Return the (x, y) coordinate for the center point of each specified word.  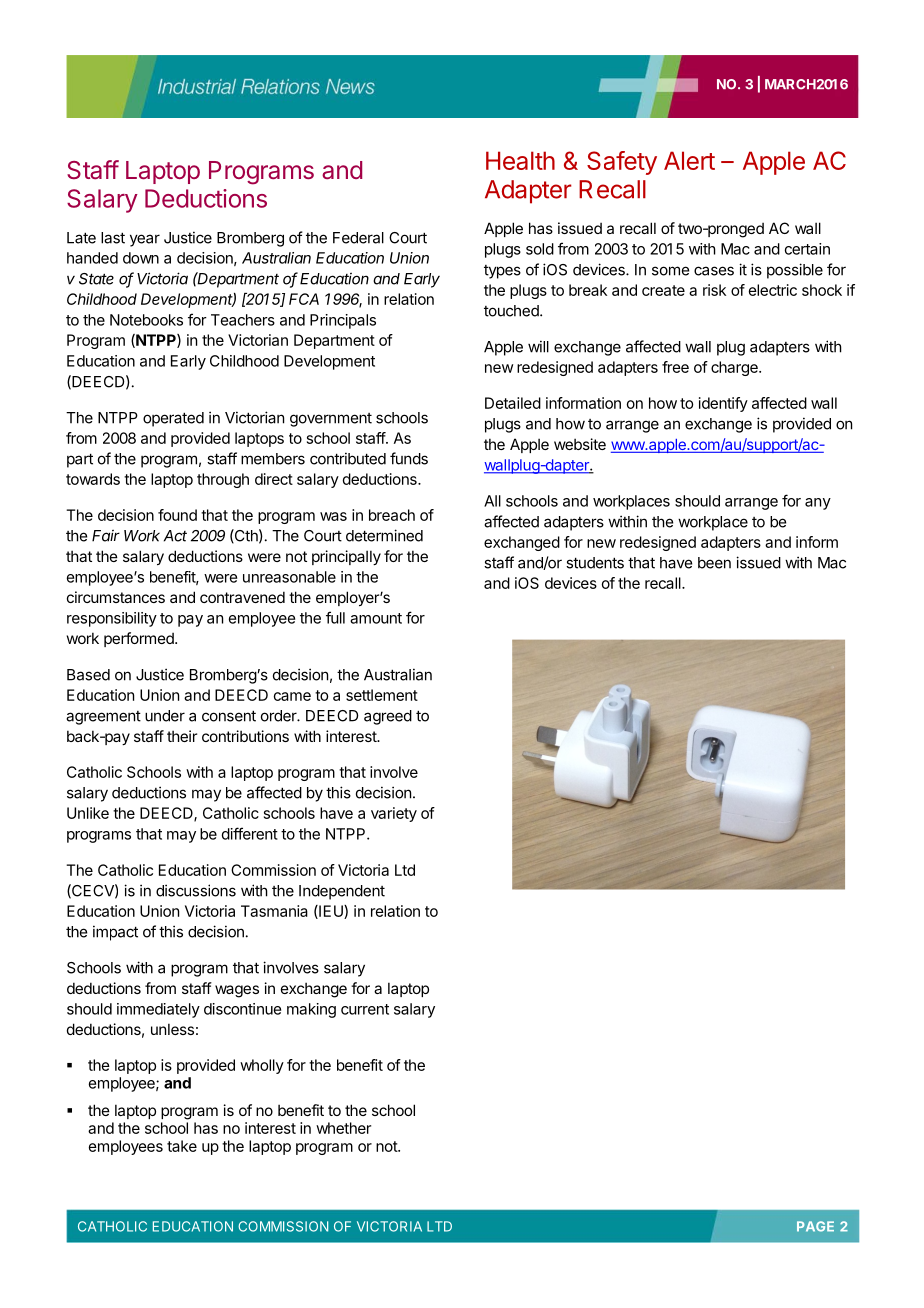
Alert (689, 160)
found (177, 515)
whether (343, 1128)
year (145, 240)
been (714, 563)
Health (520, 160)
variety (394, 814)
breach (392, 515)
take (182, 1146)
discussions (196, 890)
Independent (342, 892)
